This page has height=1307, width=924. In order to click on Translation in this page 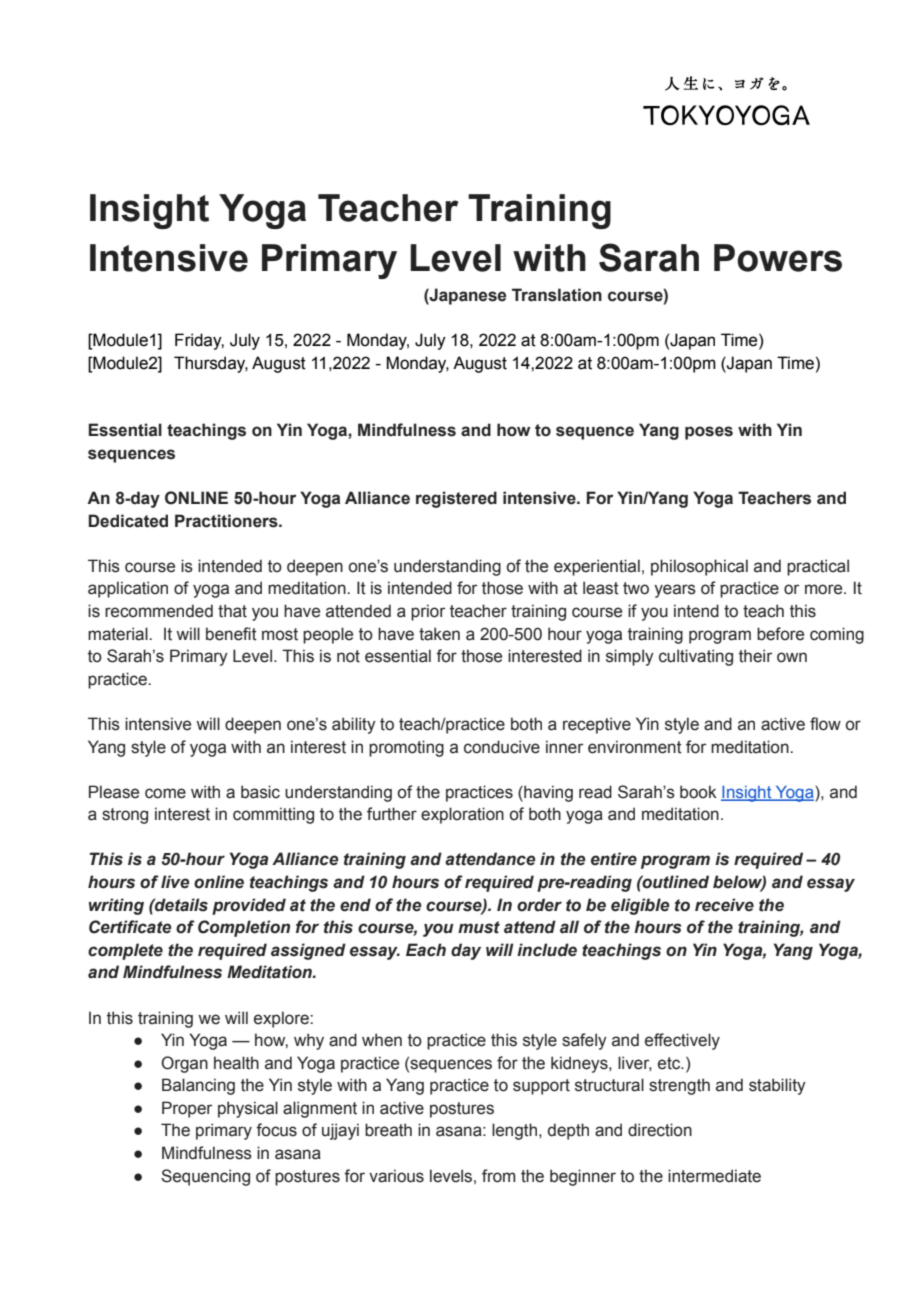, I will do `click(557, 295)`.
